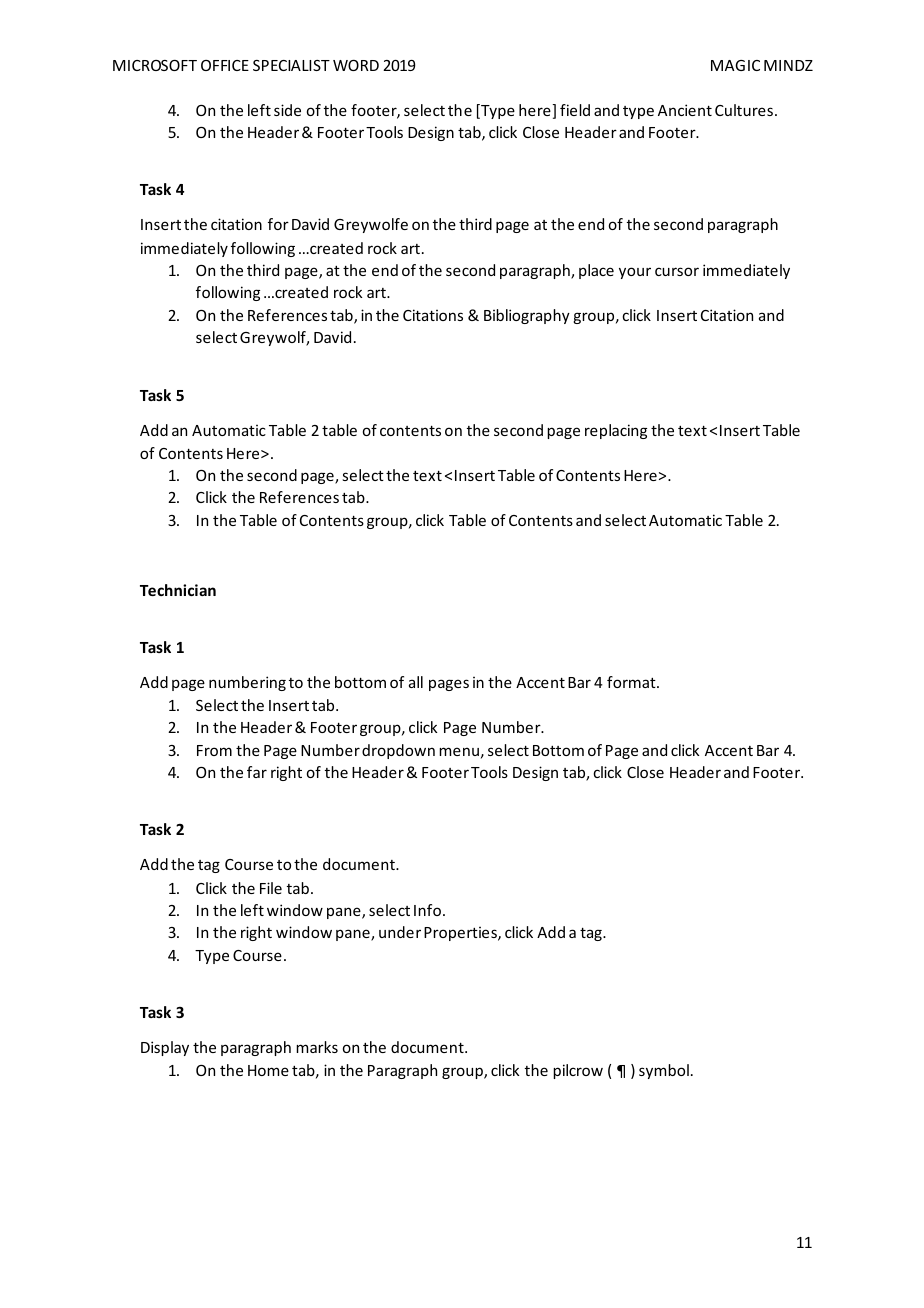 This screenshot has height=1308, width=924. I want to click on replacing, so click(616, 431).
